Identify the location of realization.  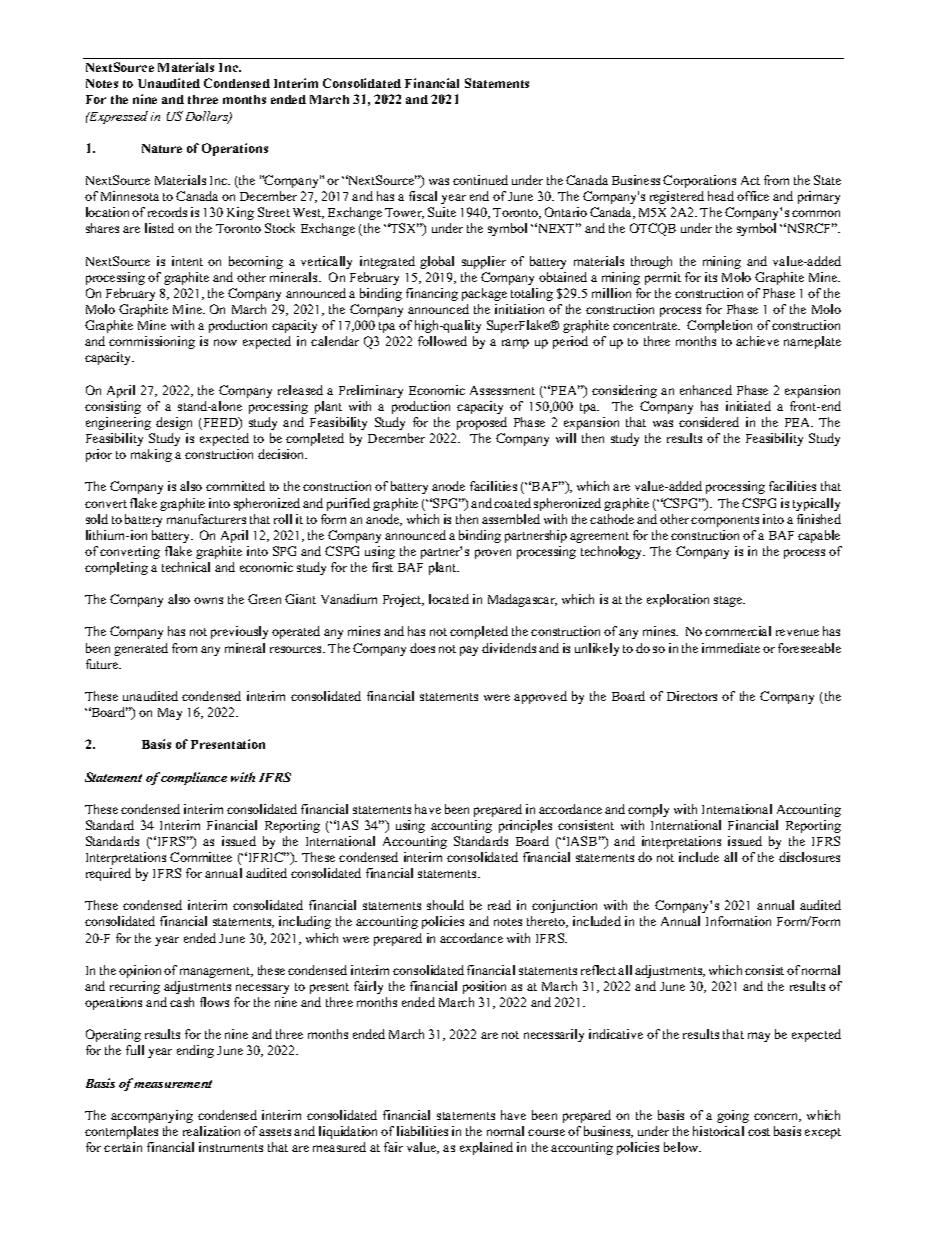
(211, 1131).
